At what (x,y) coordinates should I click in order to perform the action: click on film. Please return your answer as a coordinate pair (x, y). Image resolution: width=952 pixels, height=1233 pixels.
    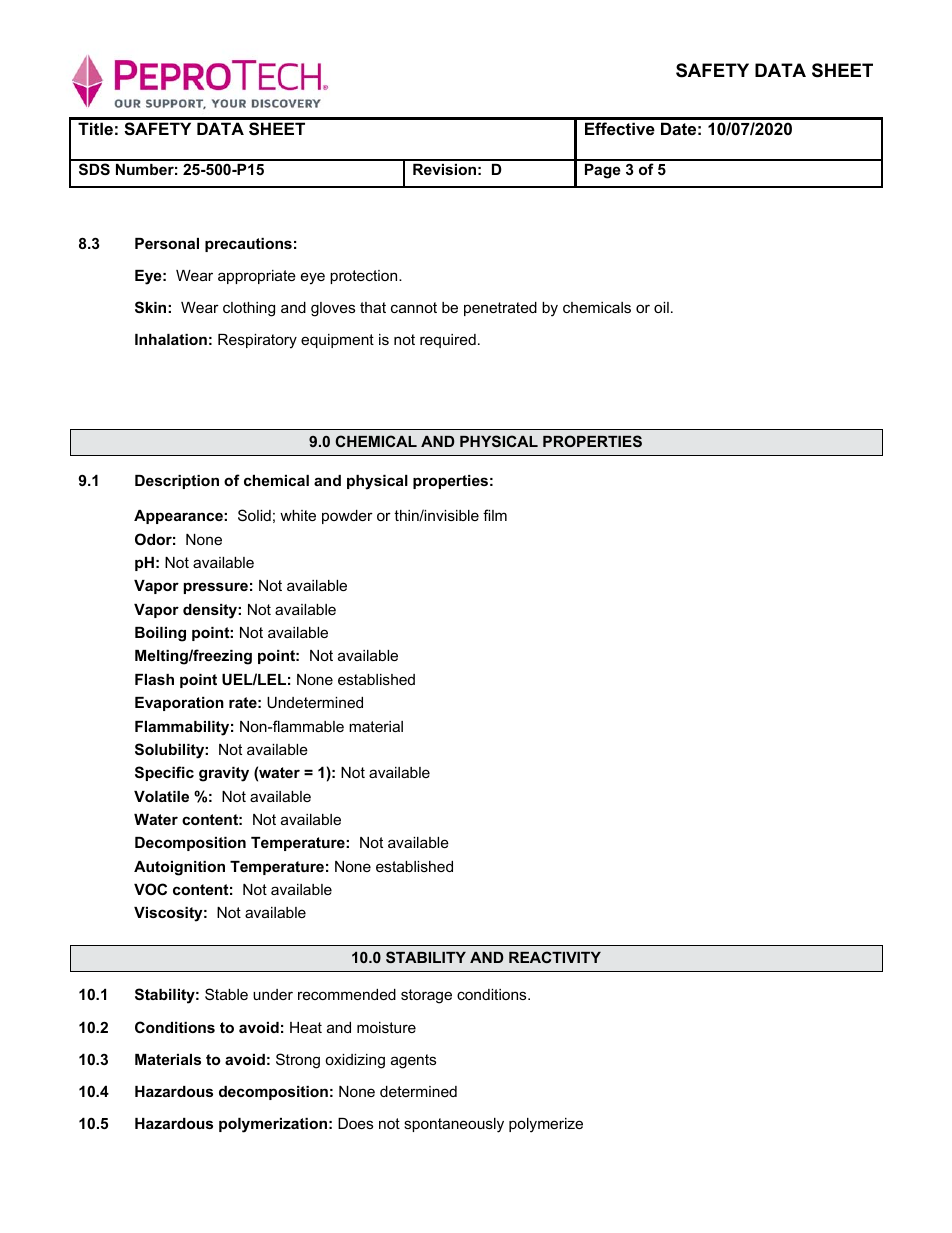
    Looking at the image, I should click on (495, 515).
